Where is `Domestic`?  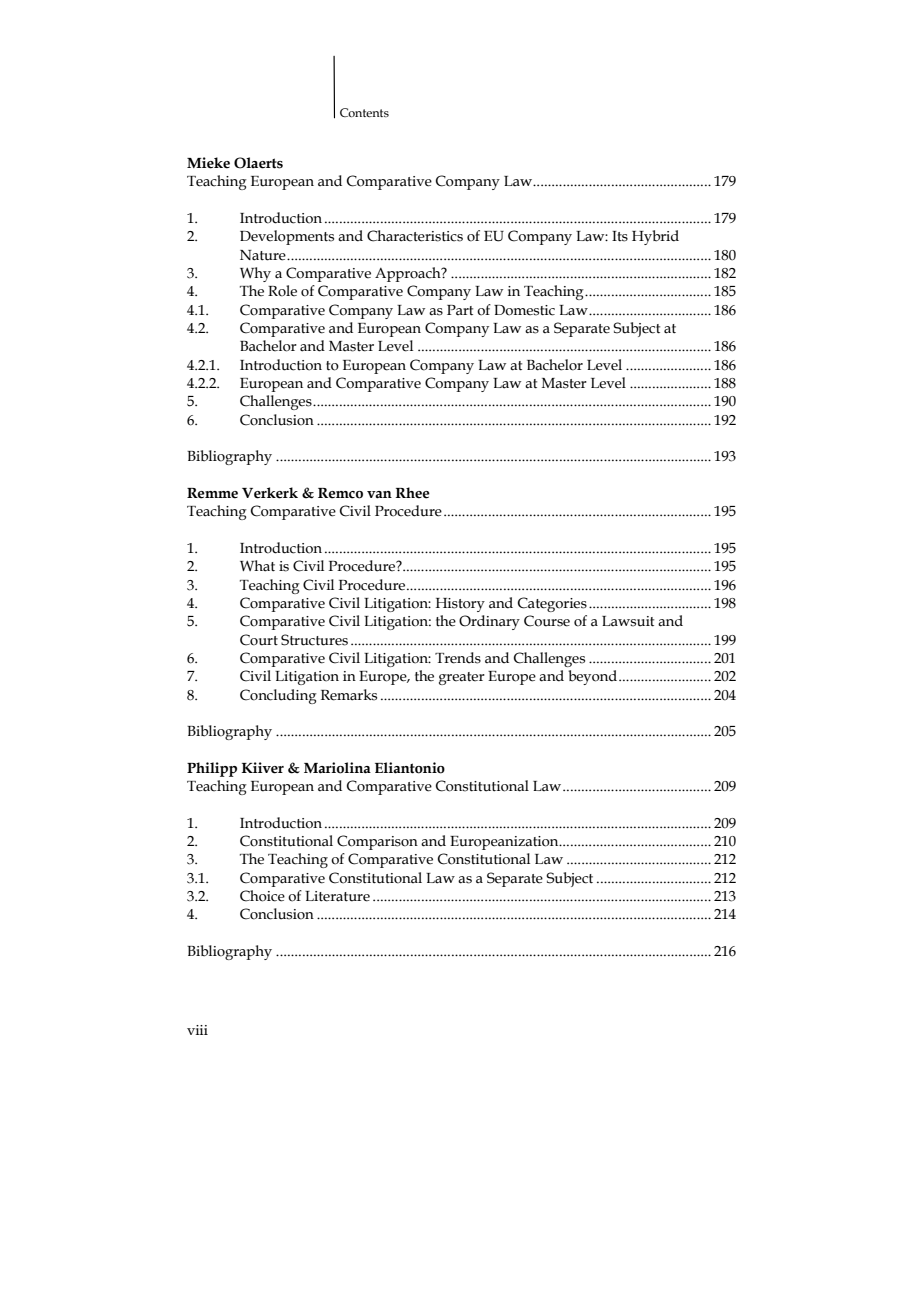 Domestic is located at coordinates (524, 310).
